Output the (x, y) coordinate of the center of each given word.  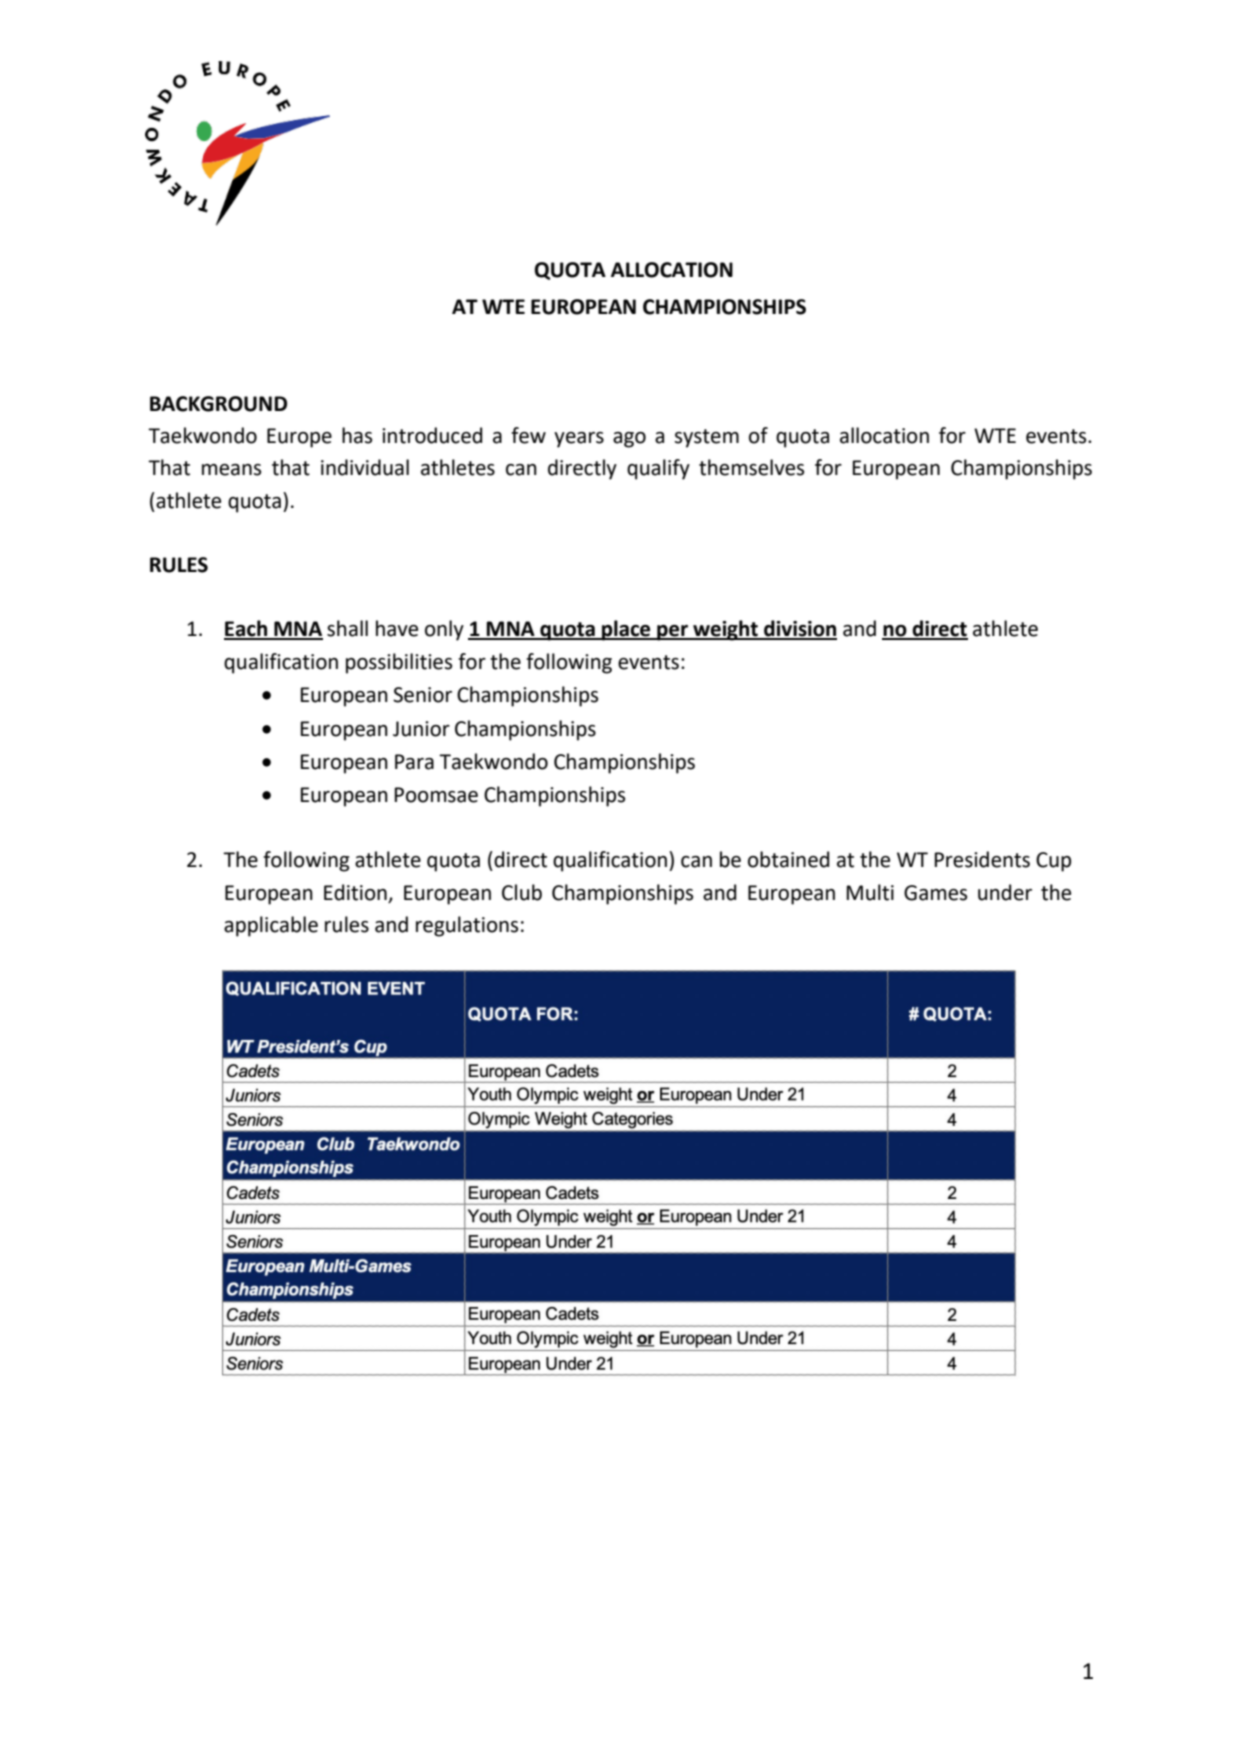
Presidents (982, 859)
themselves (751, 467)
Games (935, 893)
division (799, 629)
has (357, 435)
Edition (355, 892)
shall (347, 628)
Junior (421, 729)
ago (629, 440)
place (626, 630)
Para (414, 762)
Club (522, 892)
